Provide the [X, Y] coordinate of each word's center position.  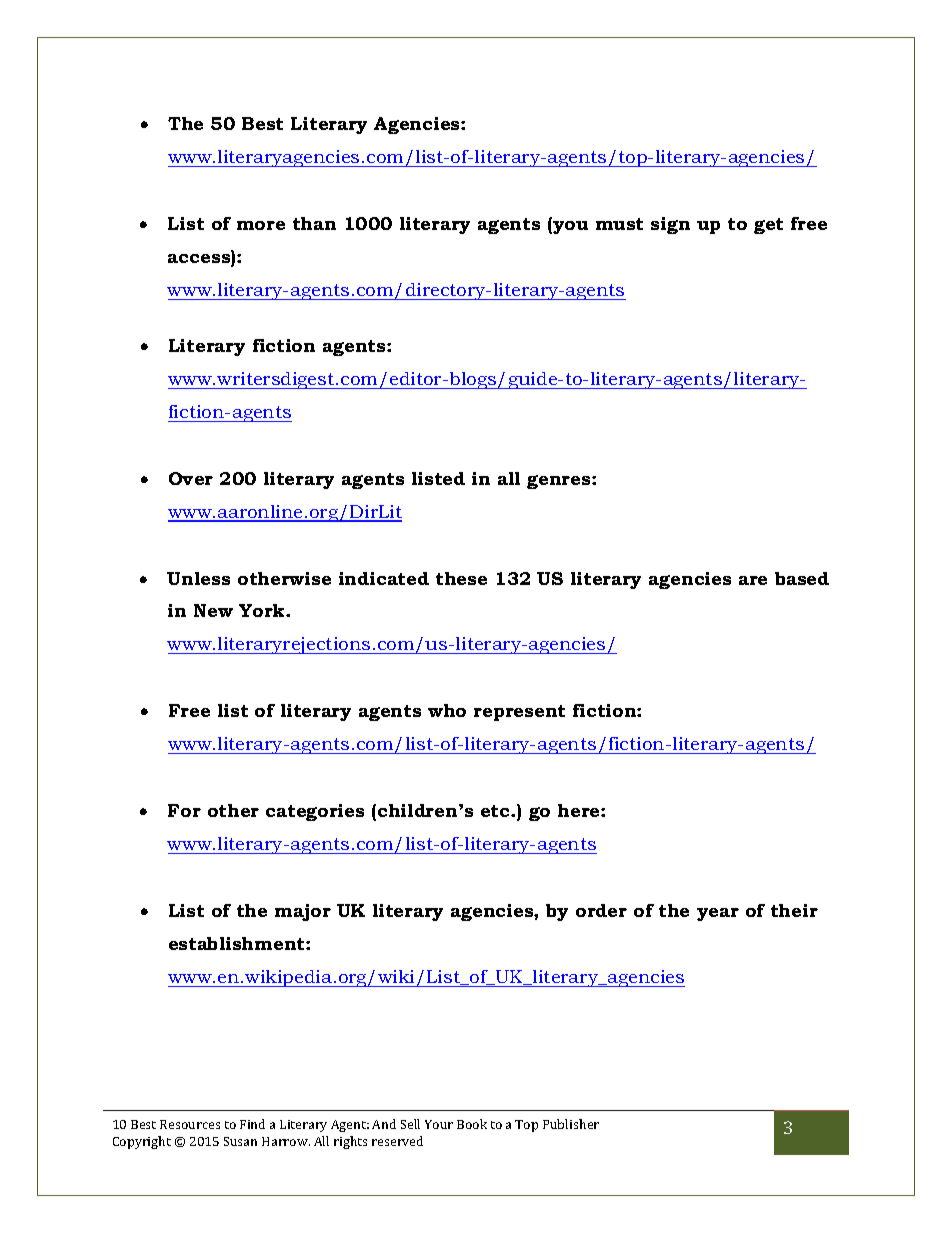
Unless [198, 578]
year [718, 914]
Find [252, 1124]
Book [472, 1124]
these [461, 578]
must [619, 224]
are [753, 580]
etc [496, 811]
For [184, 810]
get [768, 226]
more [261, 225]
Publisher [571, 1124]
